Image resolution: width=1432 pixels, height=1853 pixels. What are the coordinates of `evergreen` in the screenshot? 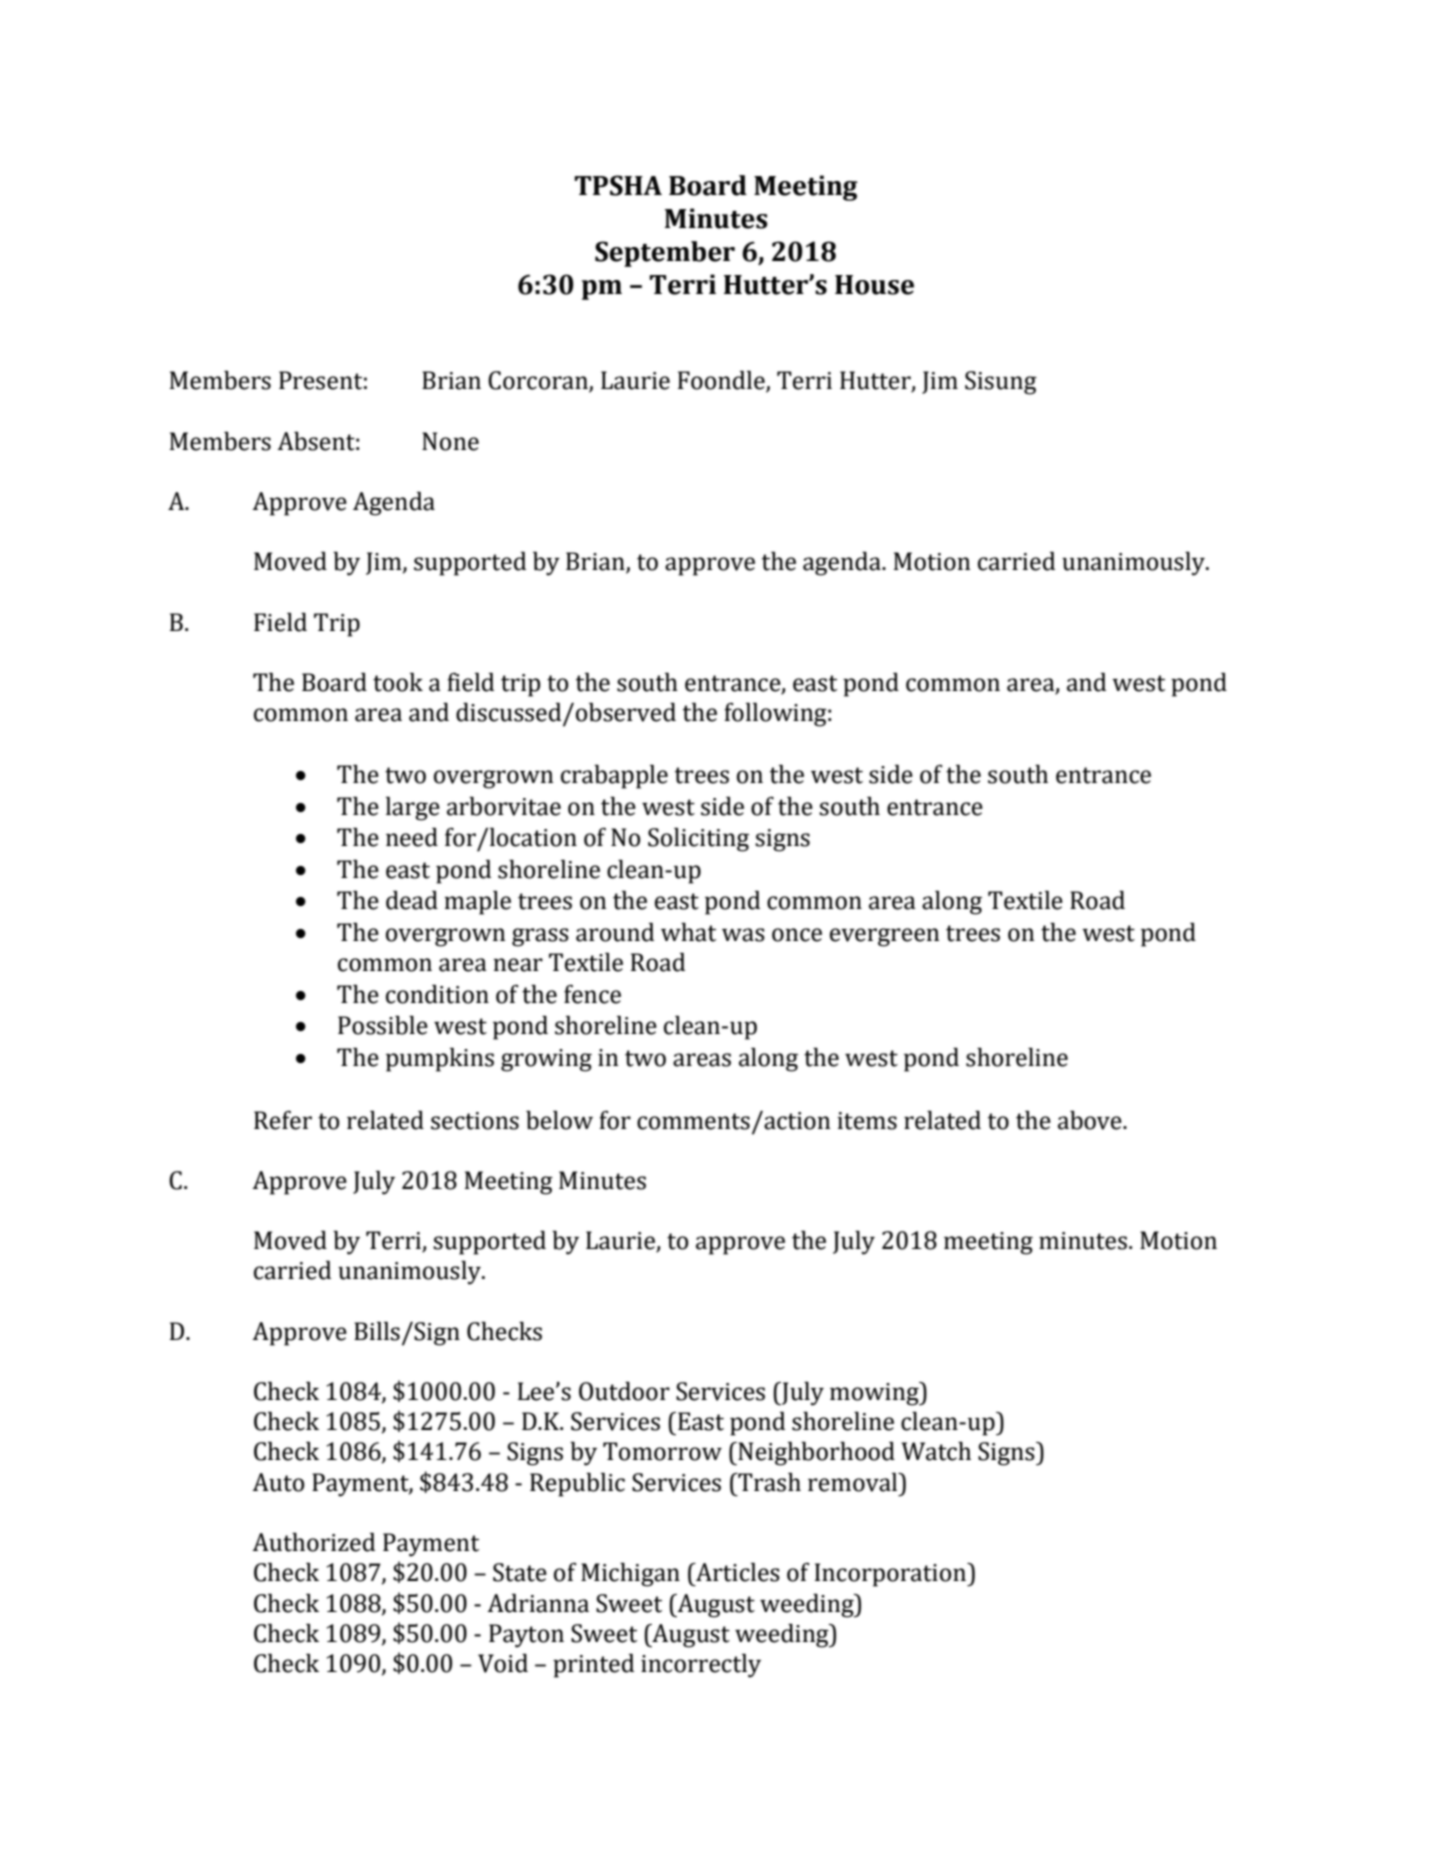 It's located at (885, 937).
